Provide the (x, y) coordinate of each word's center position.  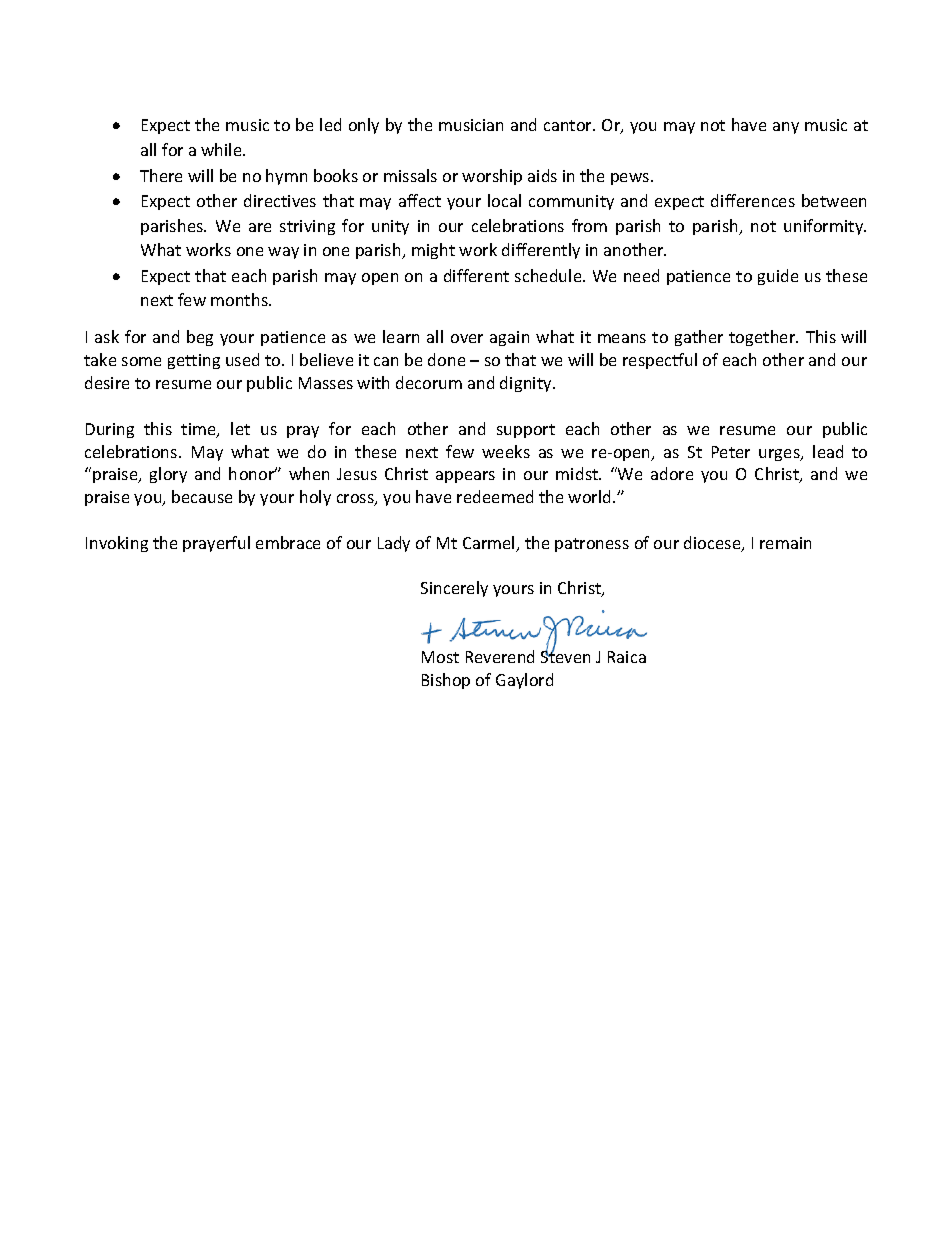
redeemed (495, 496)
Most (440, 657)
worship (492, 177)
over (467, 338)
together (763, 338)
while (222, 149)
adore (672, 473)
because (202, 496)
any (786, 128)
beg (200, 338)
